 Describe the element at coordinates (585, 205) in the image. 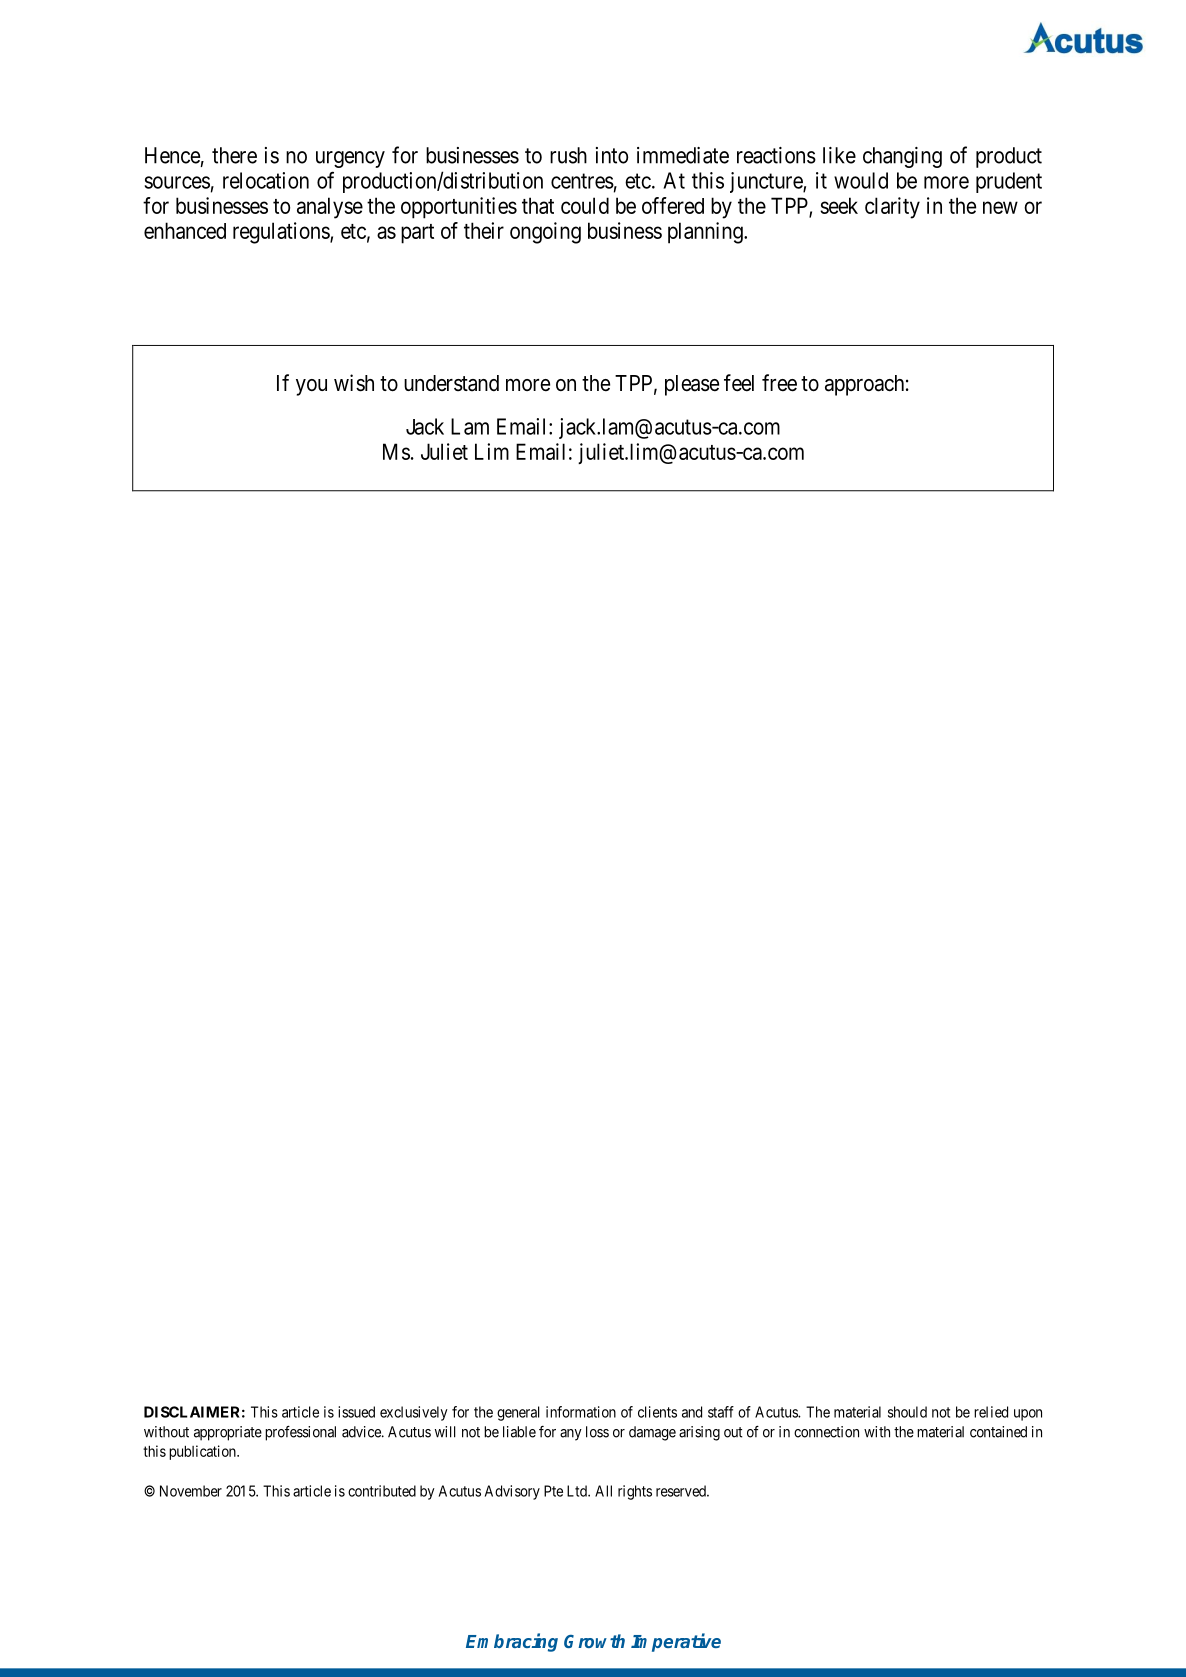

I see `could` at that location.
